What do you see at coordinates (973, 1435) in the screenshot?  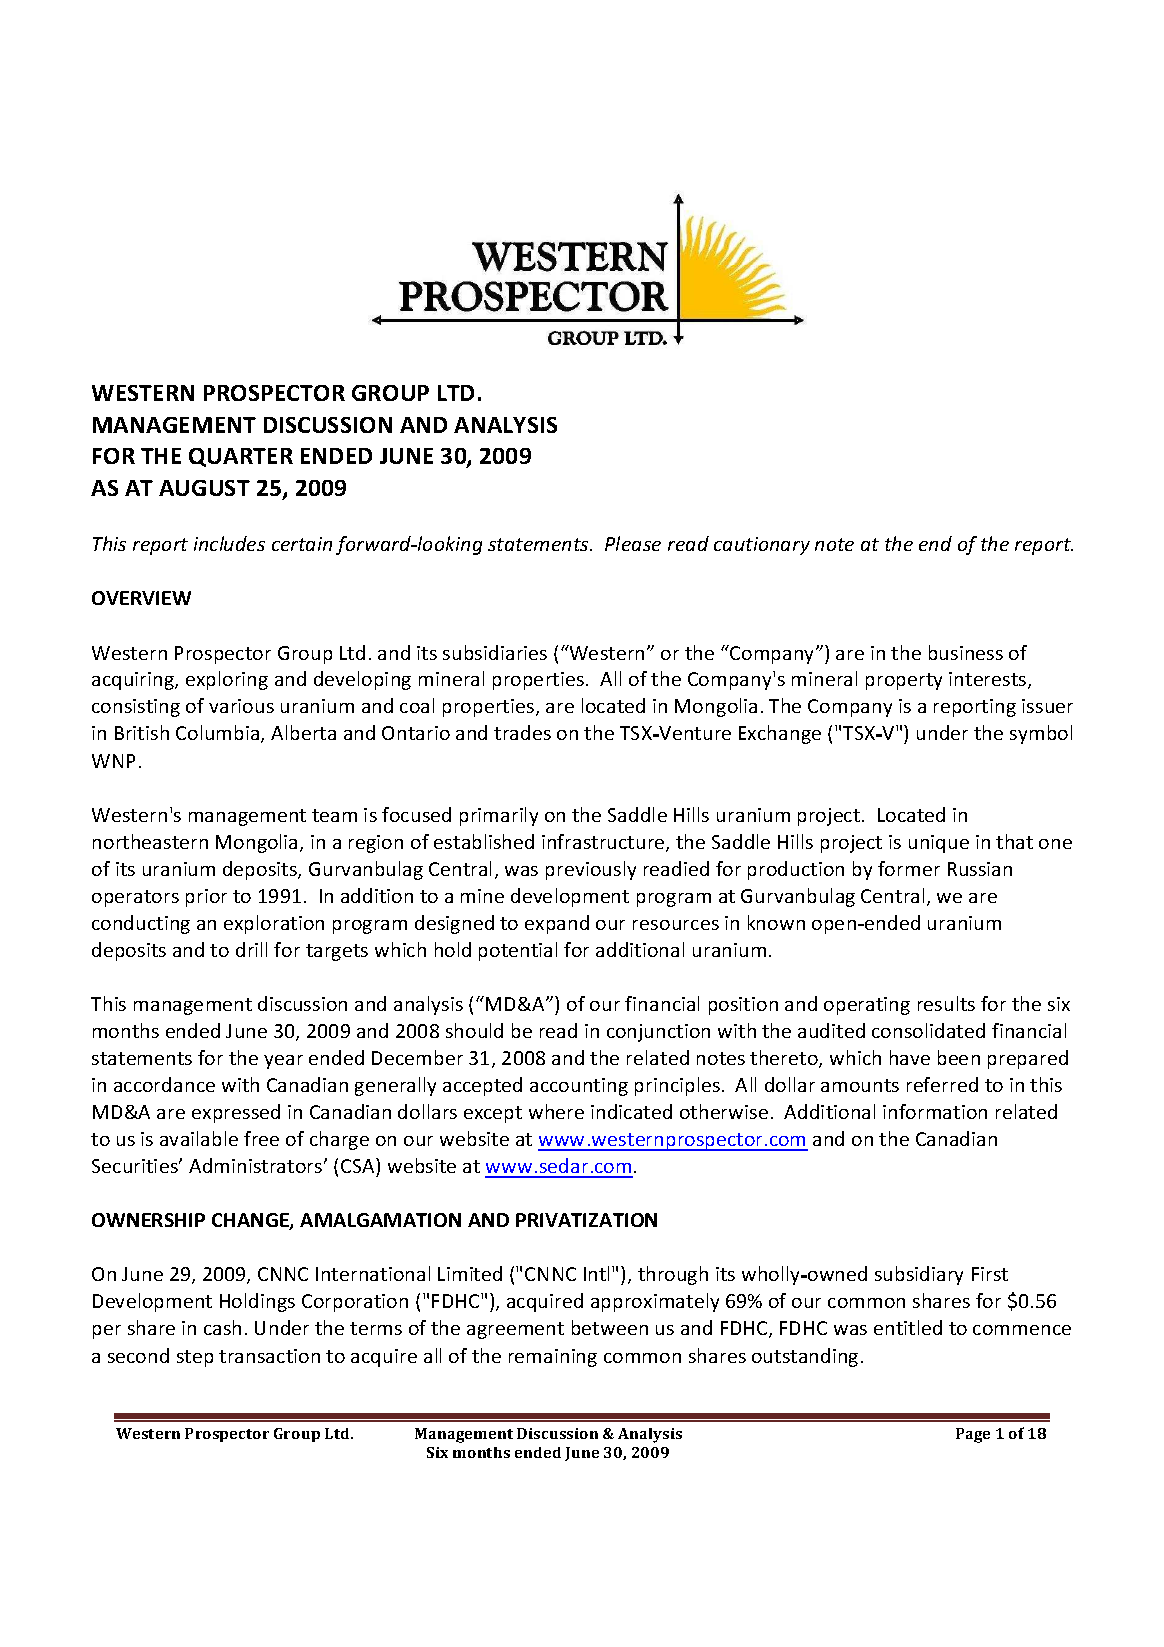 I see `Page` at bounding box center [973, 1435].
